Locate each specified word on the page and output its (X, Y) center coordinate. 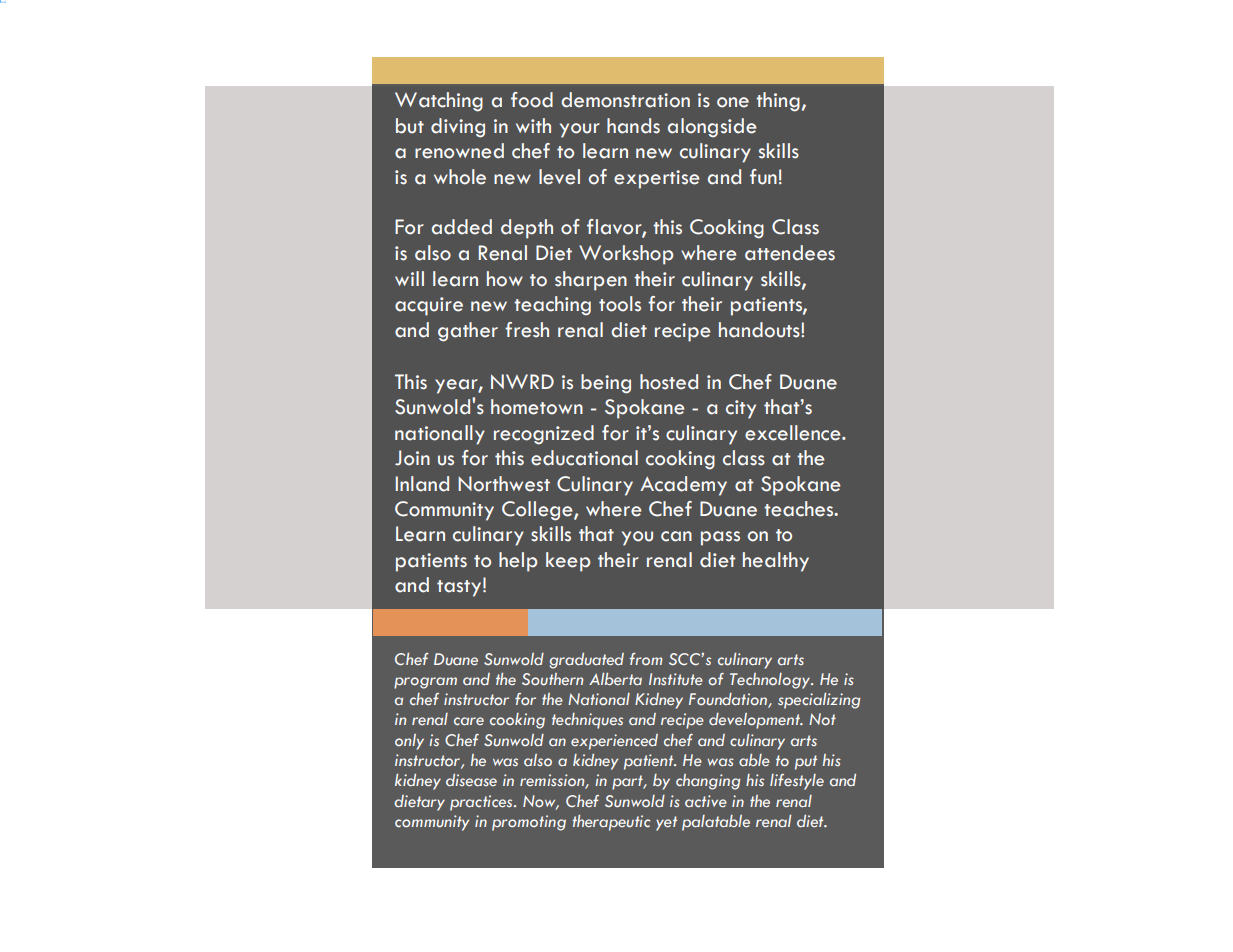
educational (584, 458)
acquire (429, 306)
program (425, 683)
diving (458, 128)
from (646, 659)
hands (633, 126)
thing (778, 102)
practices (482, 803)
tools (620, 304)
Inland (422, 484)
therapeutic (611, 823)
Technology (771, 681)
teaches (800, 509)
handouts (760, 330)
